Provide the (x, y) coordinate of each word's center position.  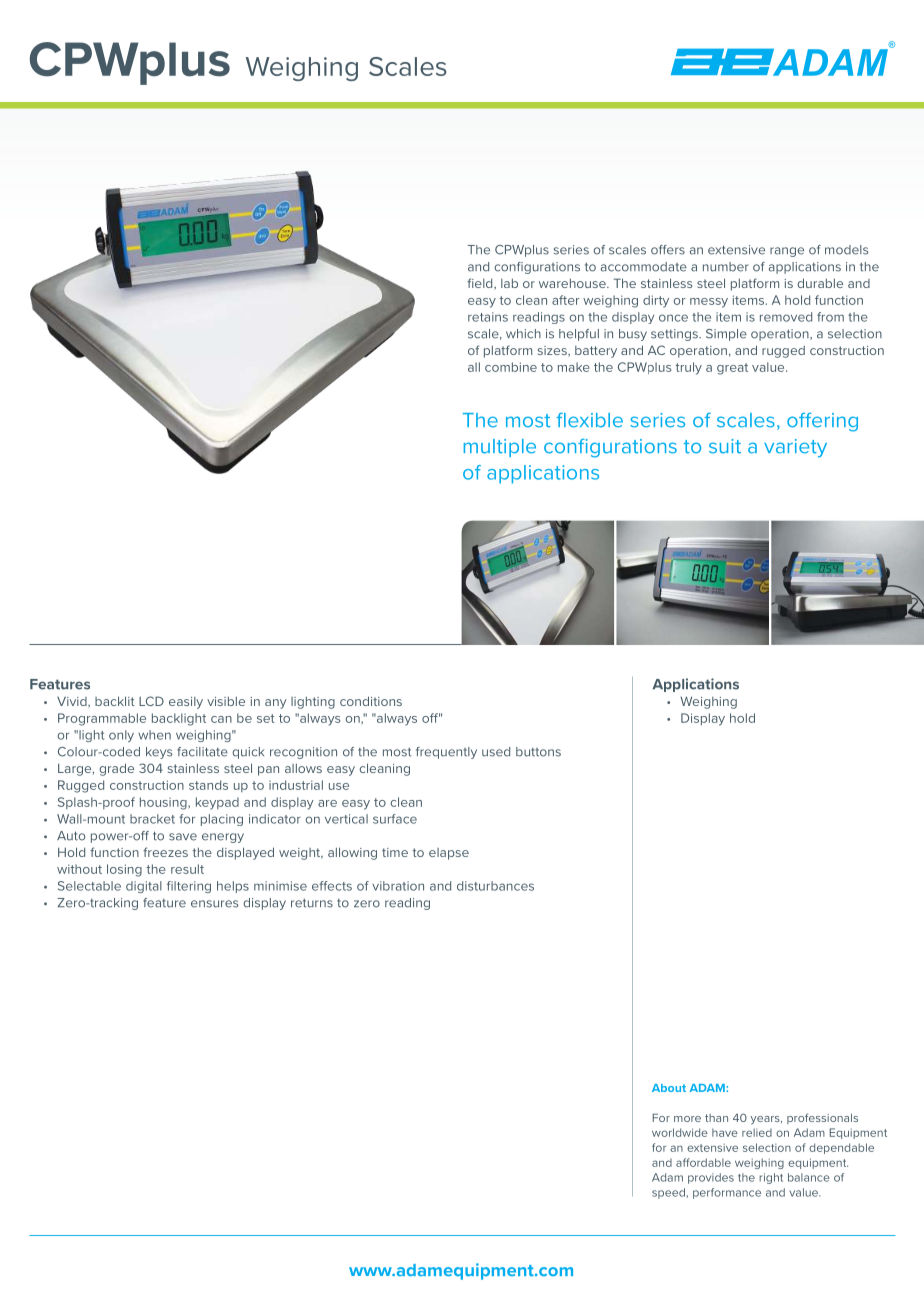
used (496, 752)
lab (509, 283)
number (726, 267)
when (154, 735)
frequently (446, 753)
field (481, 284)
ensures (214, 904)
